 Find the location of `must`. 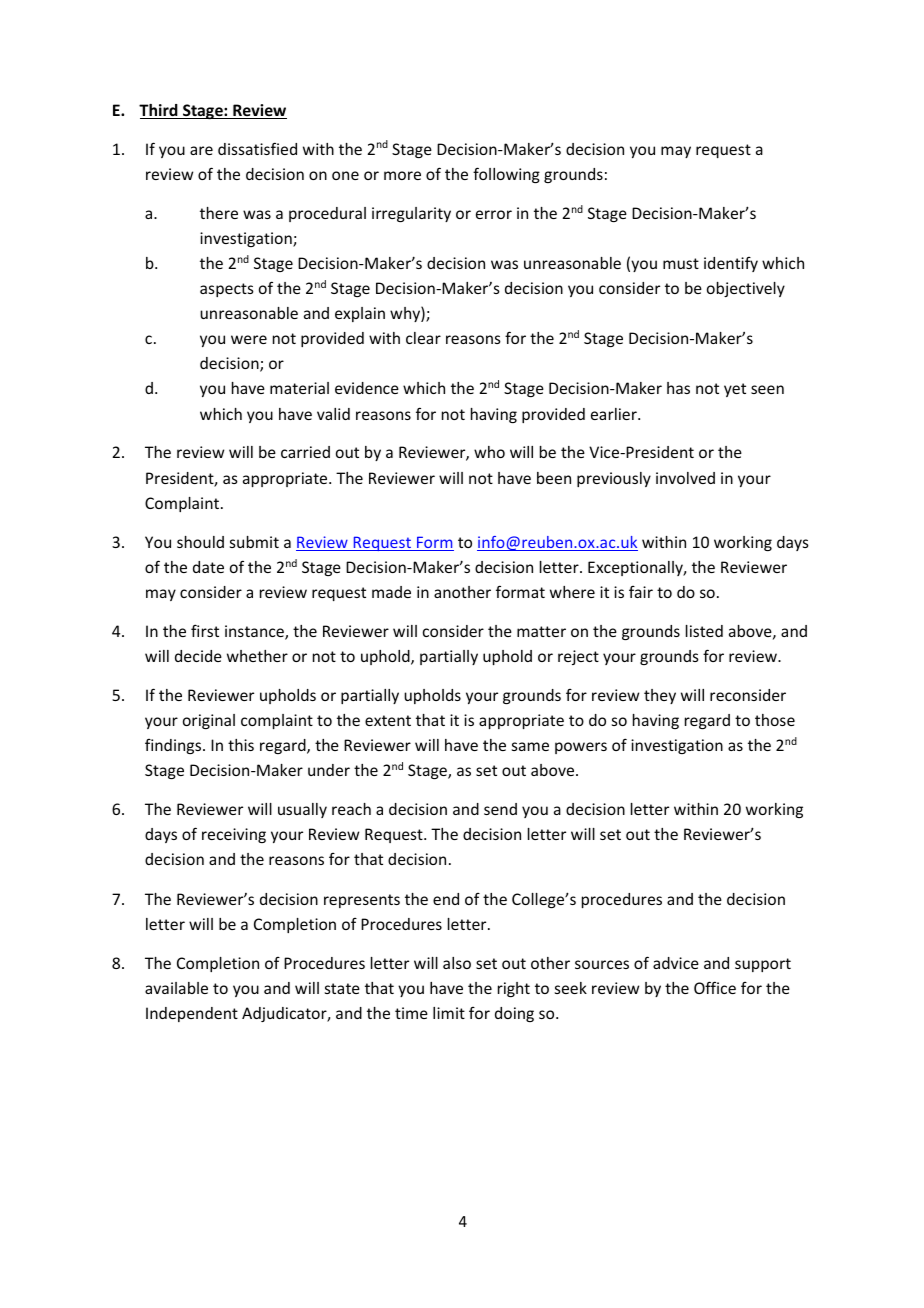

must is located at coordinates (681, 263).
